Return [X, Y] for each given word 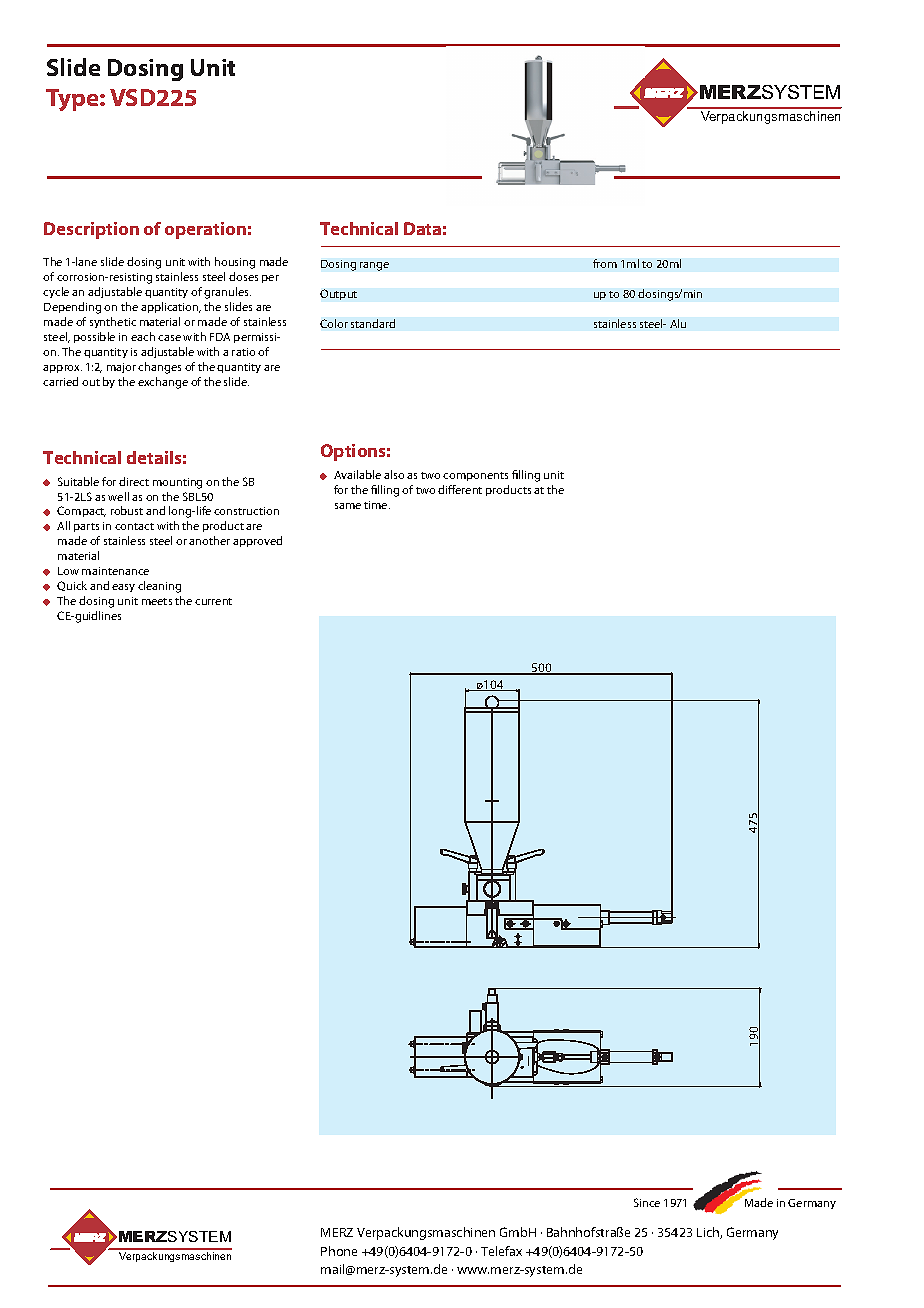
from [605, 263]
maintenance [115, 571]
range [374, 266]
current [213, 601]
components [475, 476]
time [377, 505]
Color [334, 323]
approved [257, 541]
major [121, 368]
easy [123, 588]
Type [73, 100]
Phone [339, 1251]
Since [647, 1202]
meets [157, 601]
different [460, 489]
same [348, 506]
